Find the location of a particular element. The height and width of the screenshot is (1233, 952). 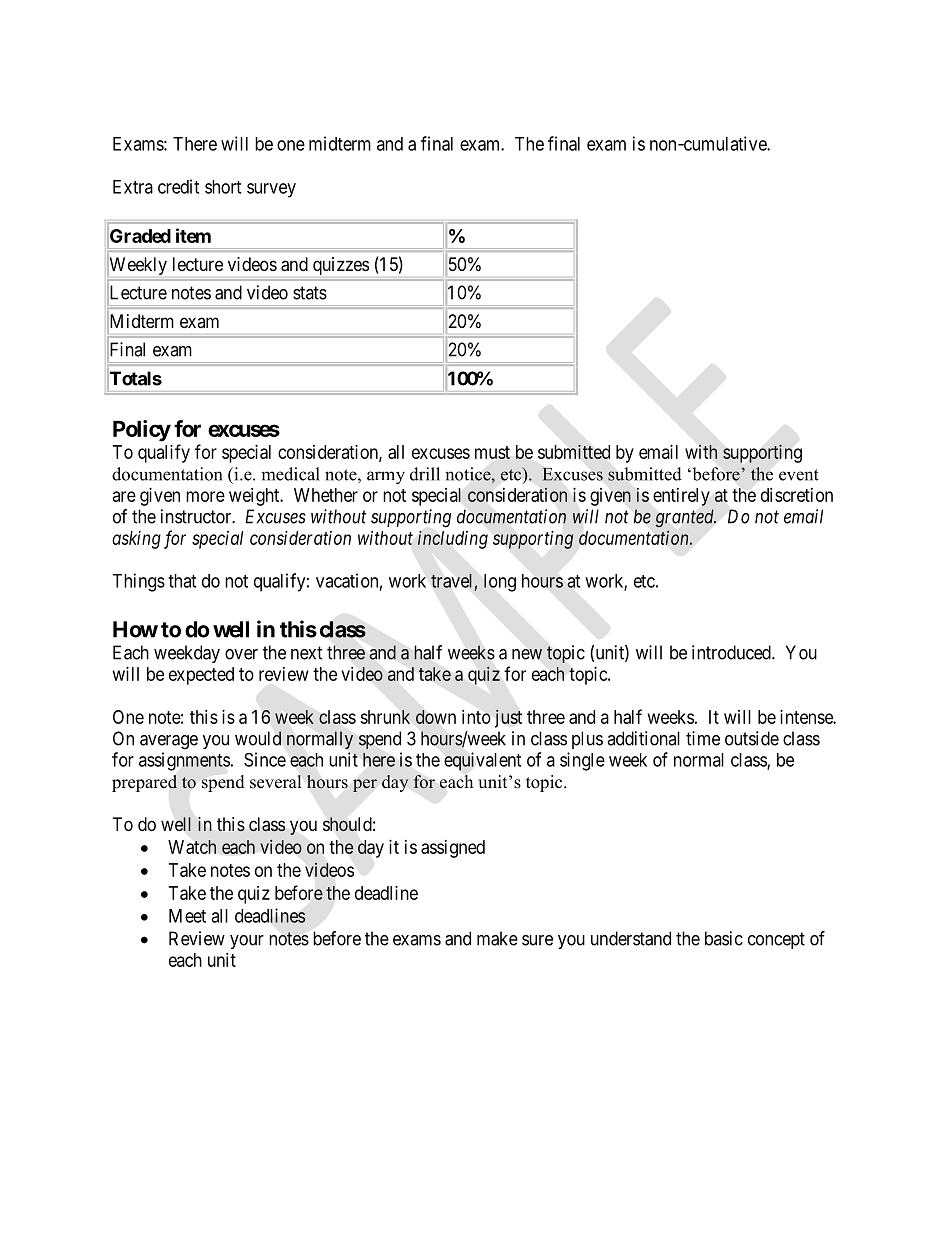

time is located at coordinates (703, 738).
